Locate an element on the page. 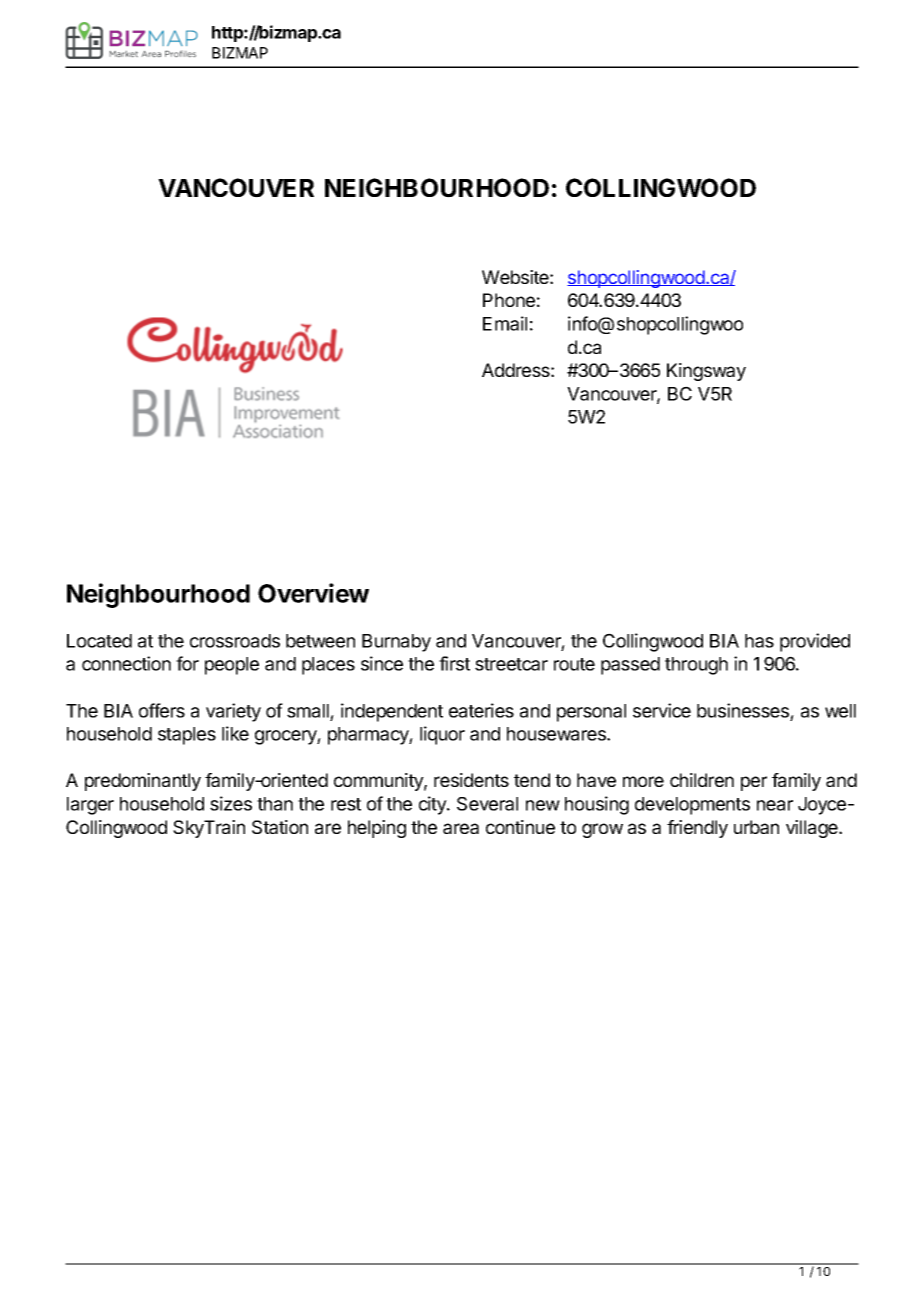 The height and width of the document is (1308, 924). sizes is located at coordinates (231, 803).
